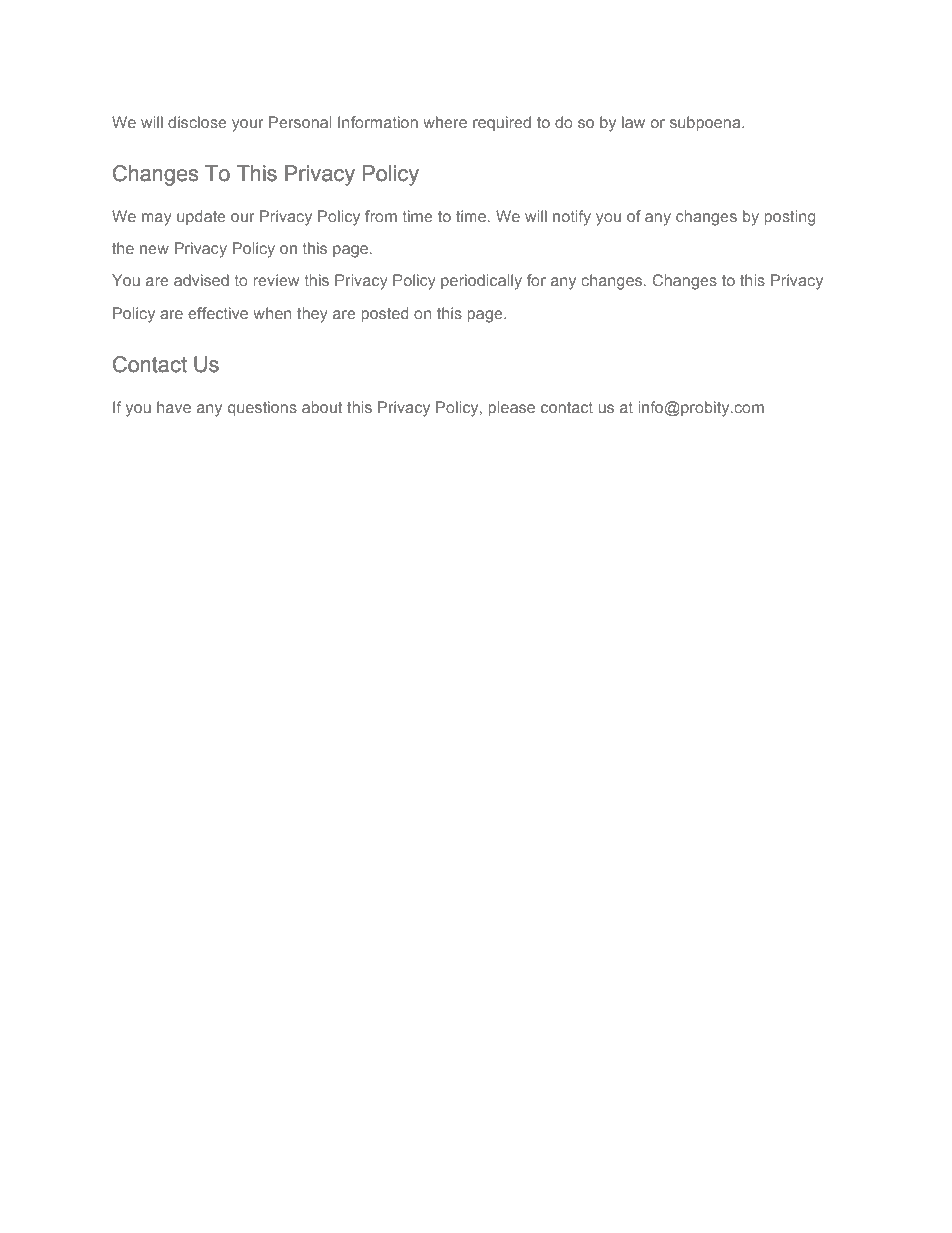 The image size is (952, 1233). I want to click on posted, so click(384, 314).
